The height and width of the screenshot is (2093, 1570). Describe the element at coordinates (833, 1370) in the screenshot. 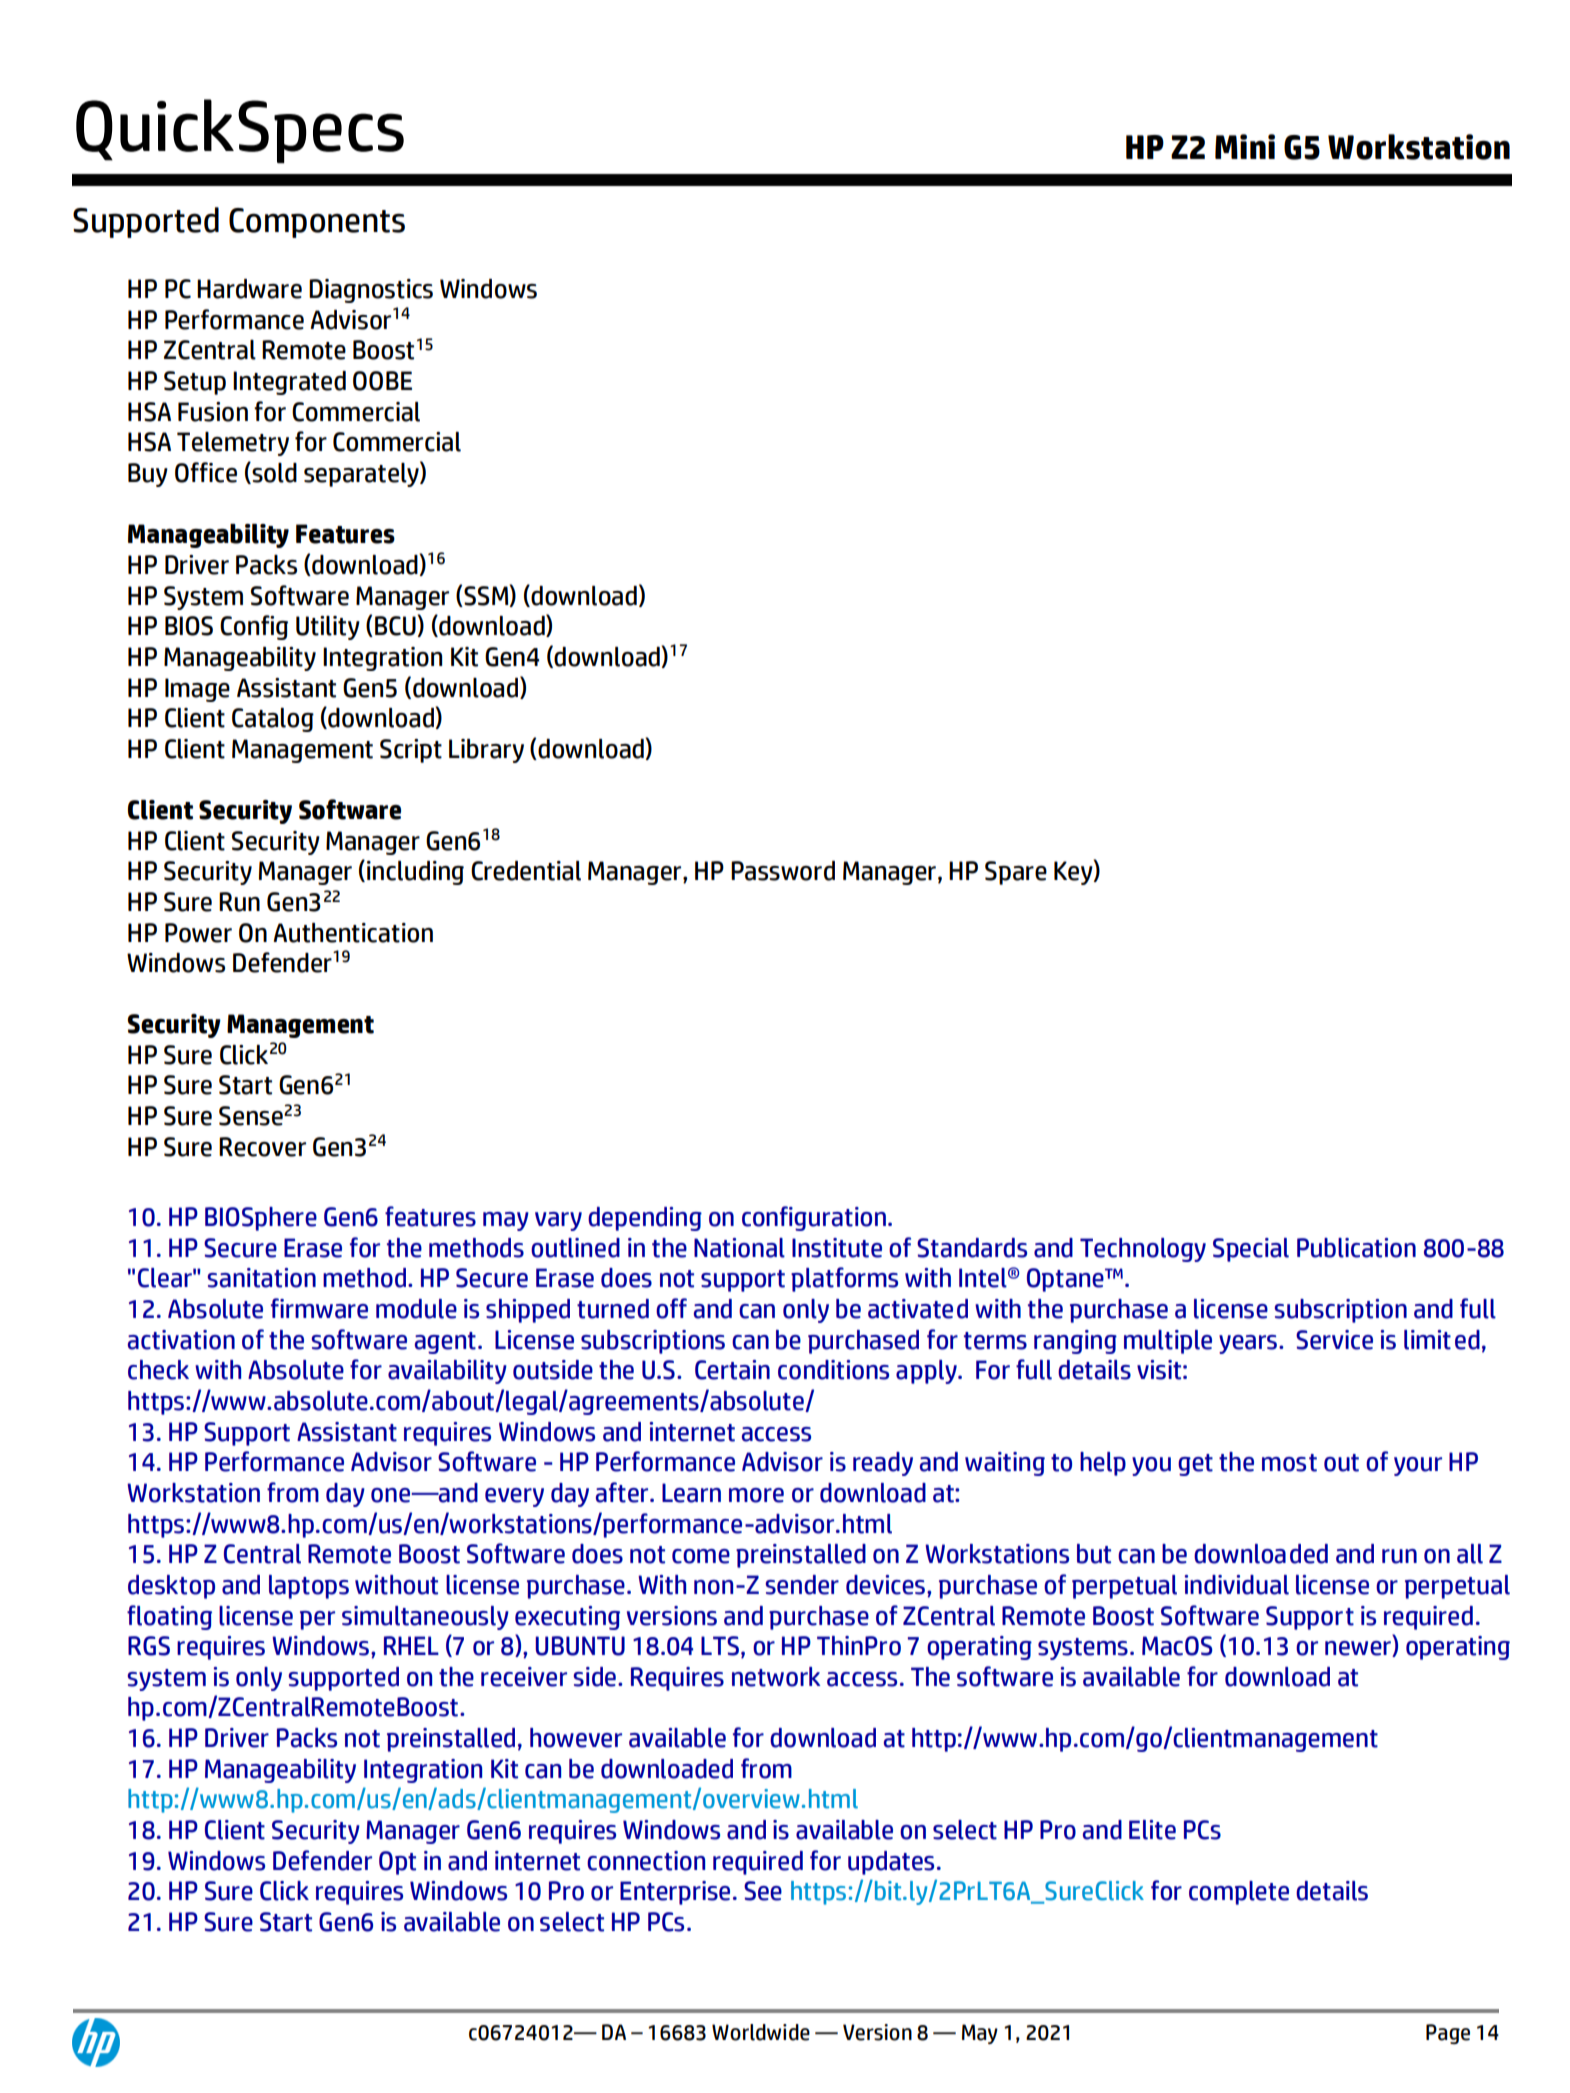

I see `conditions` at that location.
